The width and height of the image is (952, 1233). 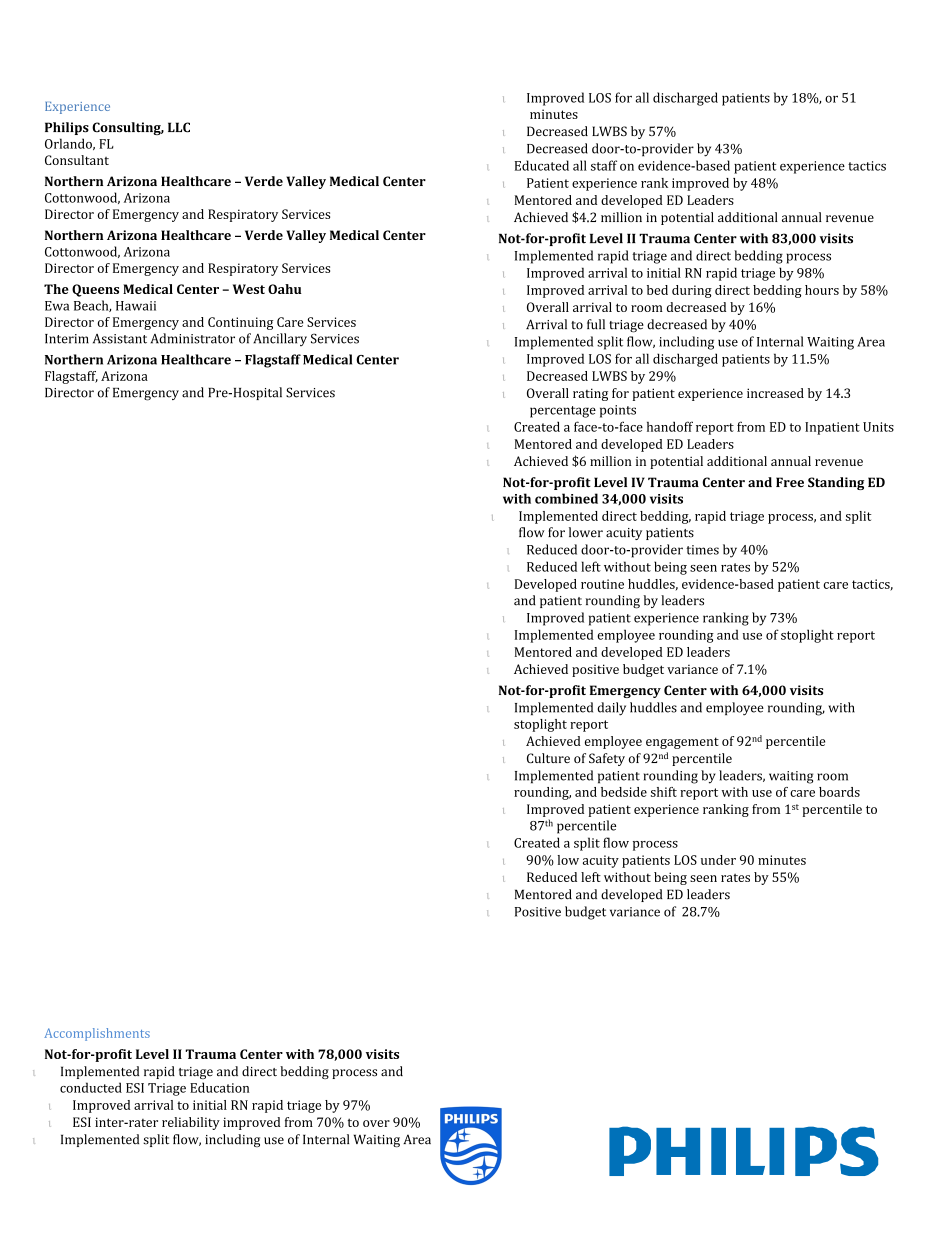 I want to click on bedside, so click(x=624, y=792).
